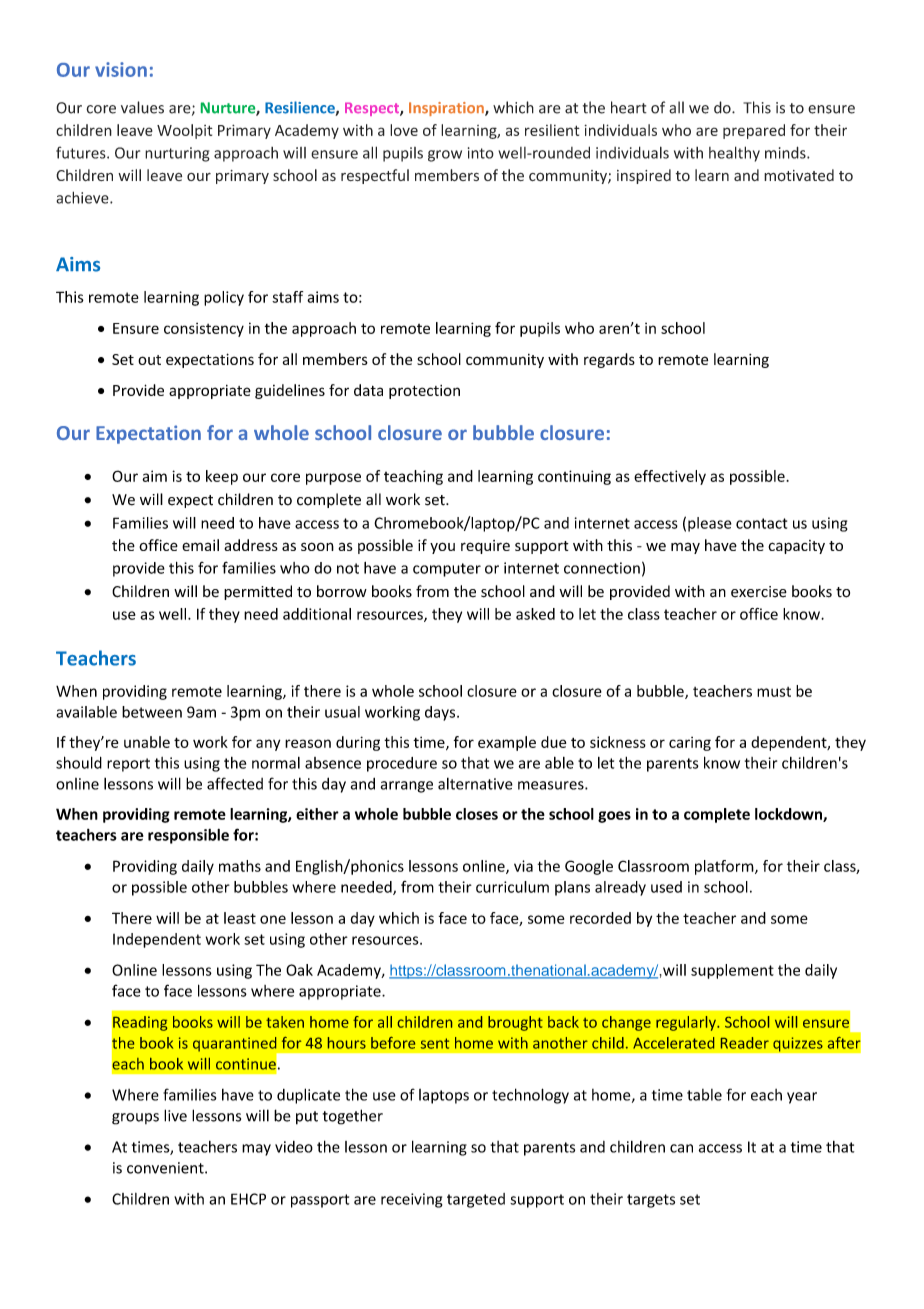 This document has width=924, height=1309. I want to click on effectively, so click(670, 477).
